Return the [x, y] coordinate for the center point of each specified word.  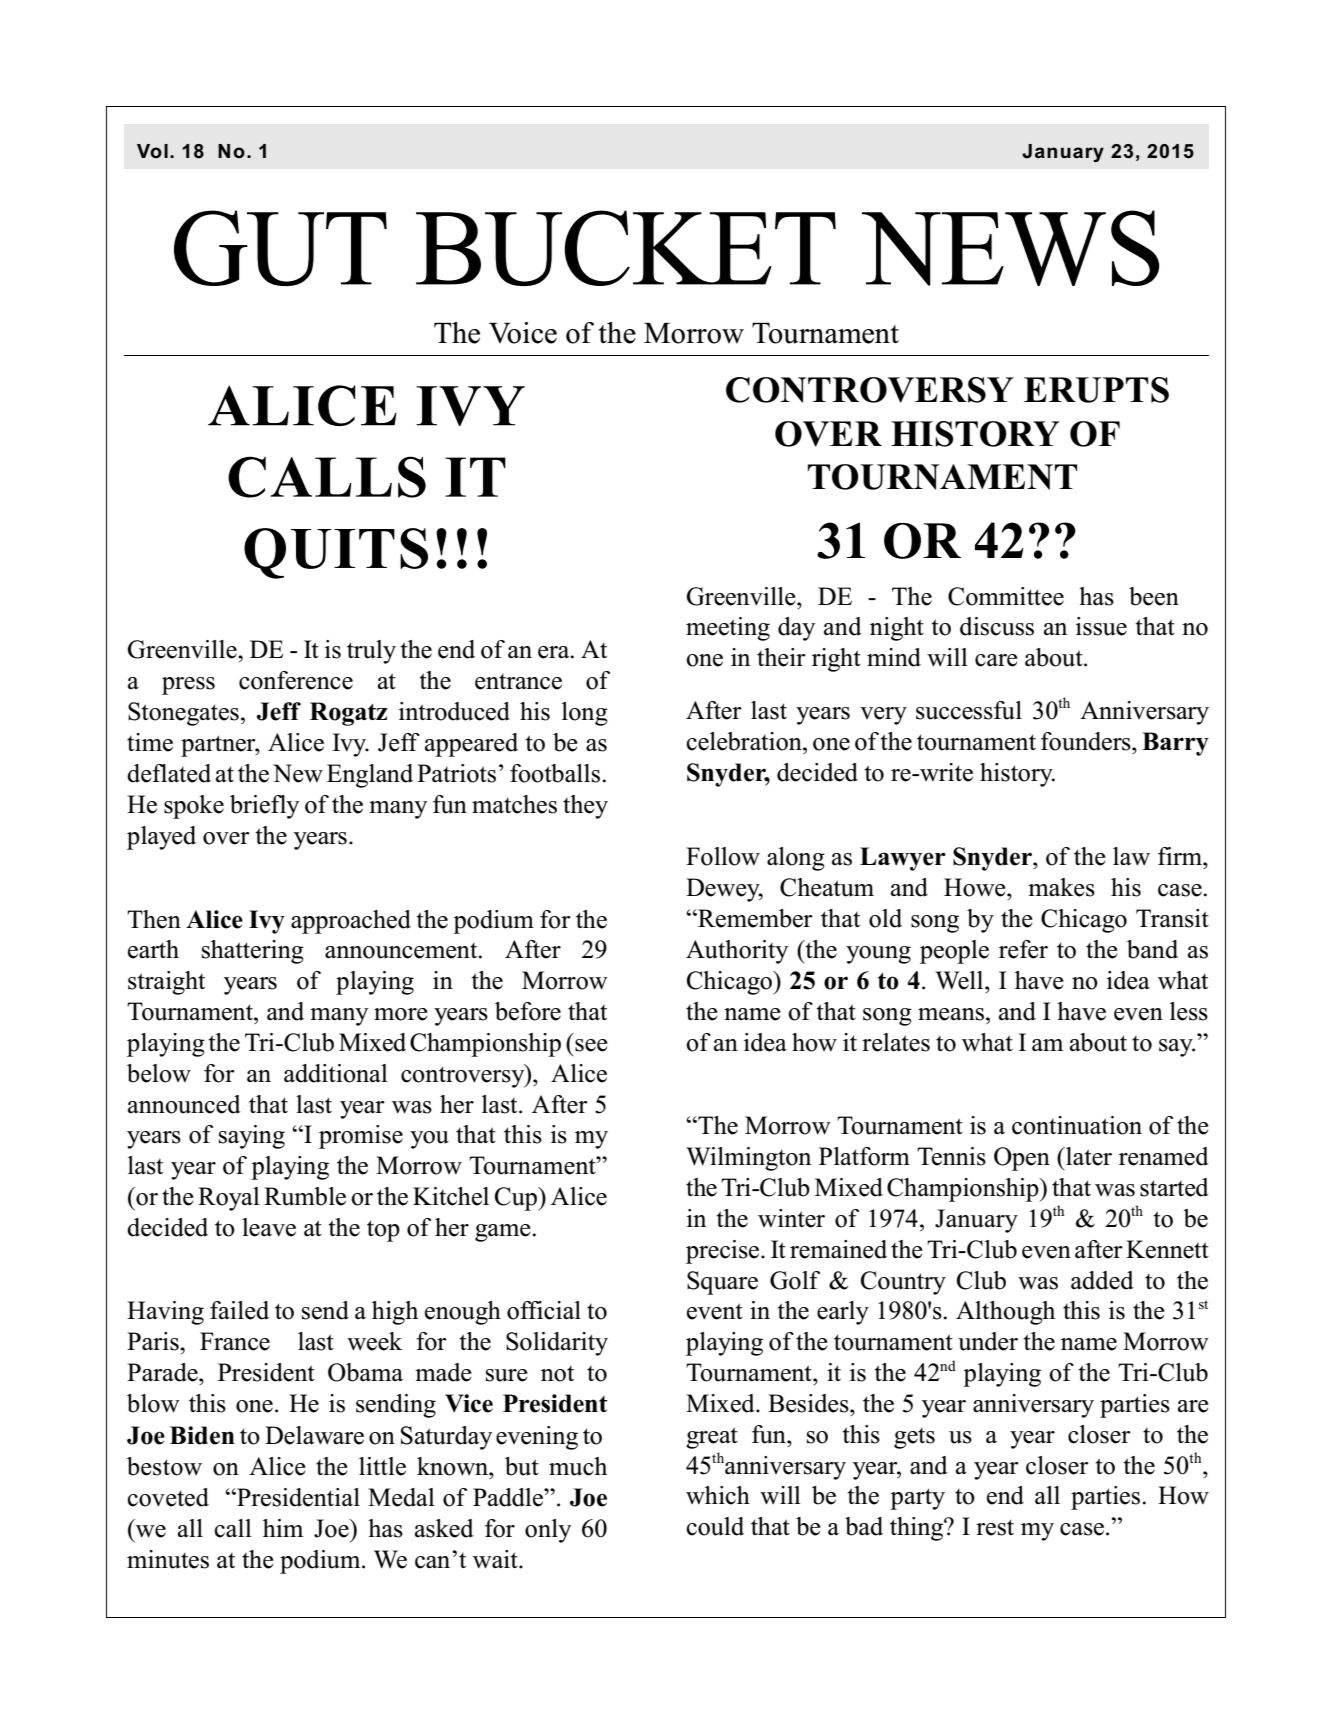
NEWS [1010, 248]
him [283, 1528]
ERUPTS [1096, 390]
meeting [728, 629]
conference [296, 680]
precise [724, 1252]
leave [269, 1227]
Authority [737, 952]
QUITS [336, 553]
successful [969, 710]
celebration [745, 741]
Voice [523, 333]
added [1102, 1280]
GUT [280, 248]
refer [1023, 949]
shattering [253, 952]
